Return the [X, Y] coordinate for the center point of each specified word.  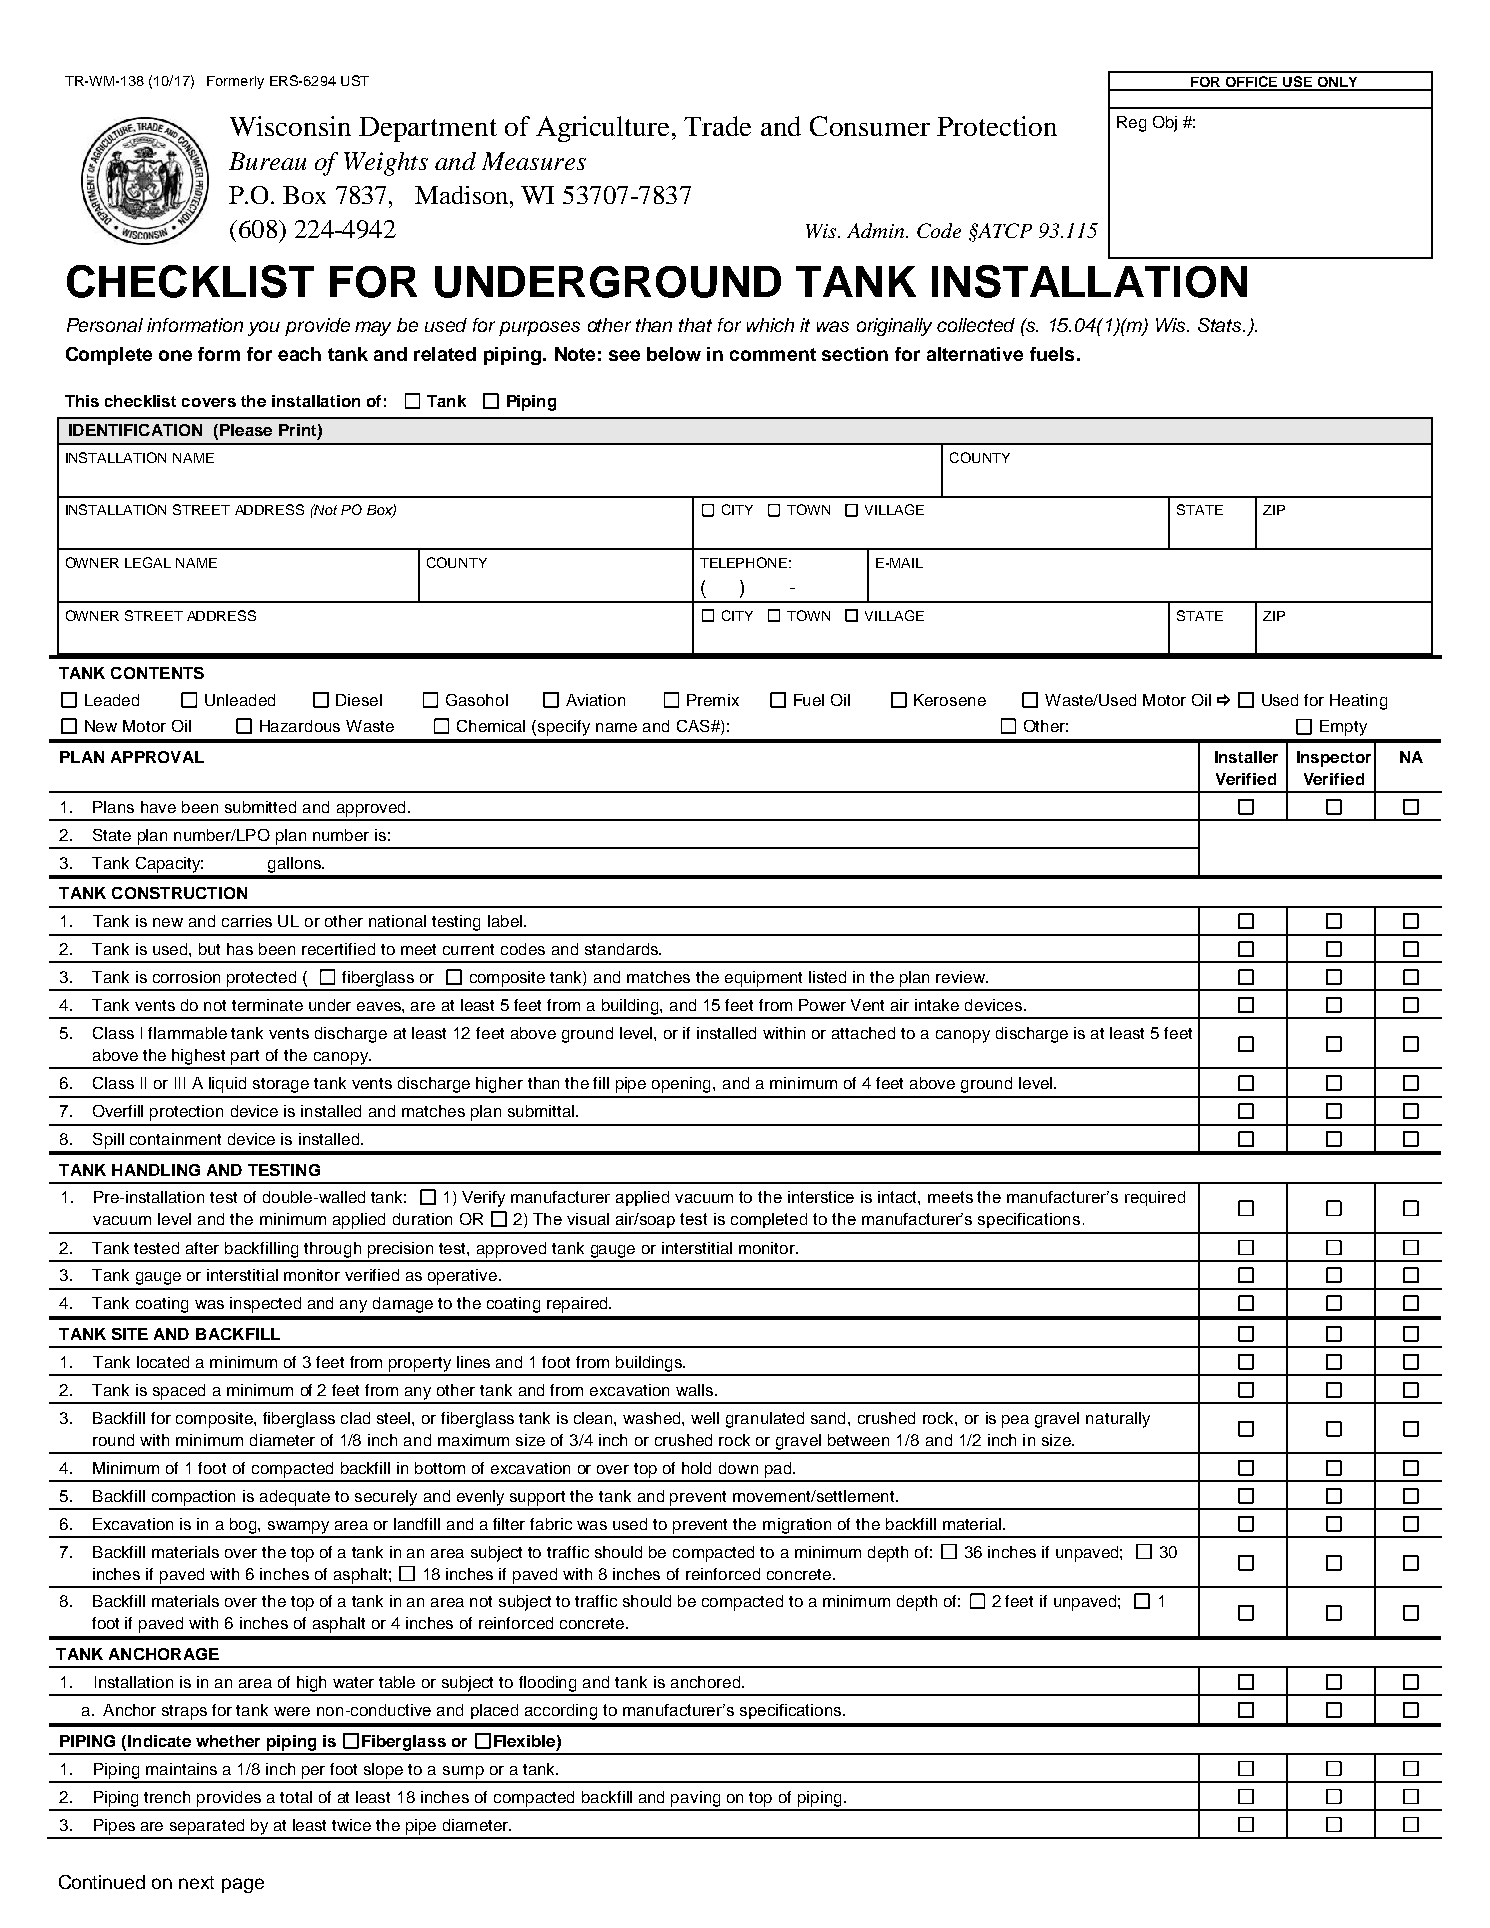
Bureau [267, 161]
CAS [694, 726]
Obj [1165, 124]
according [561, 1712]
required [1155, 1198]
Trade [717, 126]
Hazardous [300, 726]
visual [588, 1219]
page [243, 1885]
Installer [1246, 757]
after [202, 1248]
